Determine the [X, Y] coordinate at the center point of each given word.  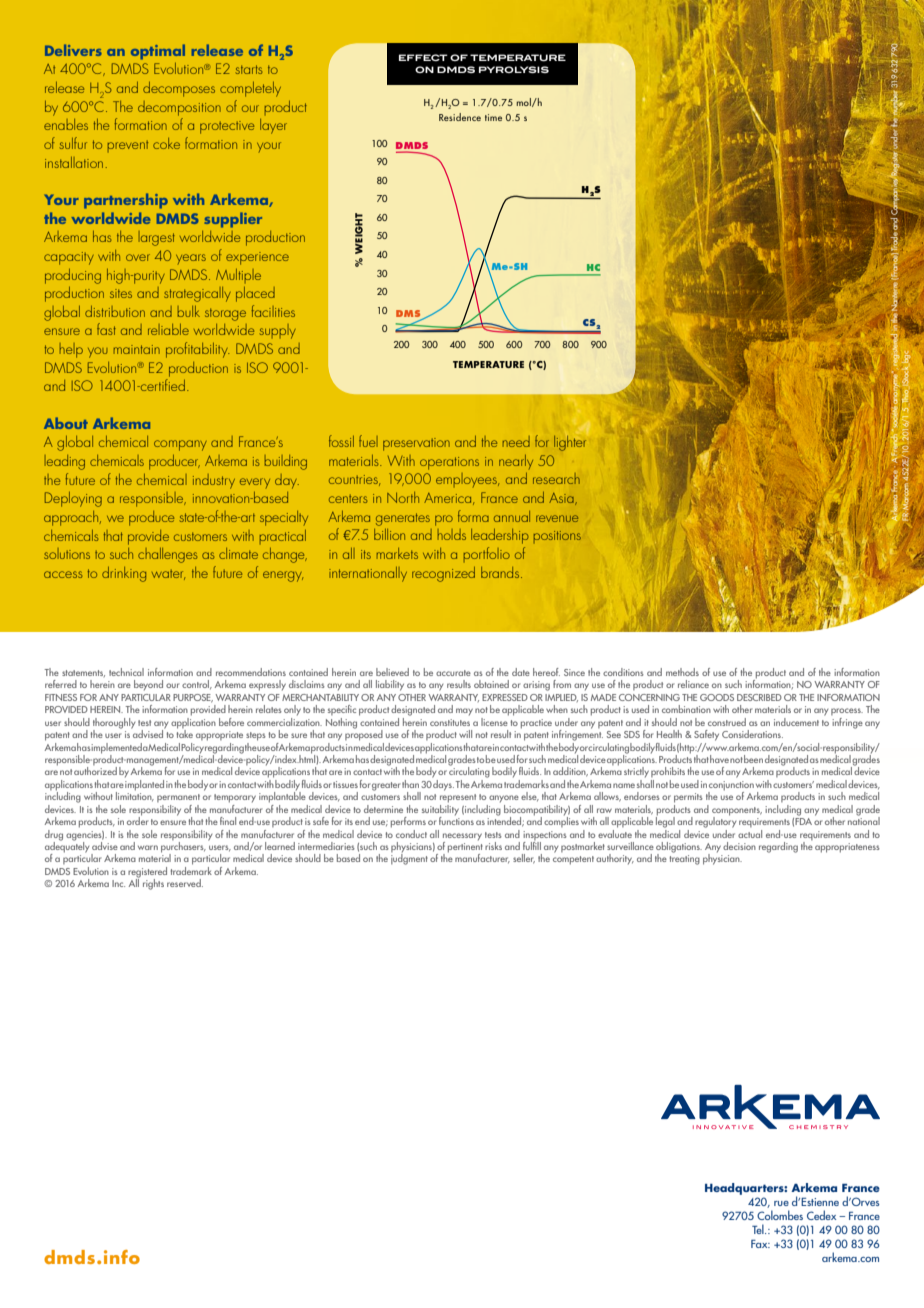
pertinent [465, 849]
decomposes [179, 89]
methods [682, 672]
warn [148, 847]
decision [739, 846]
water [168, 574]
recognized [443, 574]
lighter [570, 443]
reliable [168, 329]
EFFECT [423, 57]
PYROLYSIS [514, 69]
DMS [409, 315]
